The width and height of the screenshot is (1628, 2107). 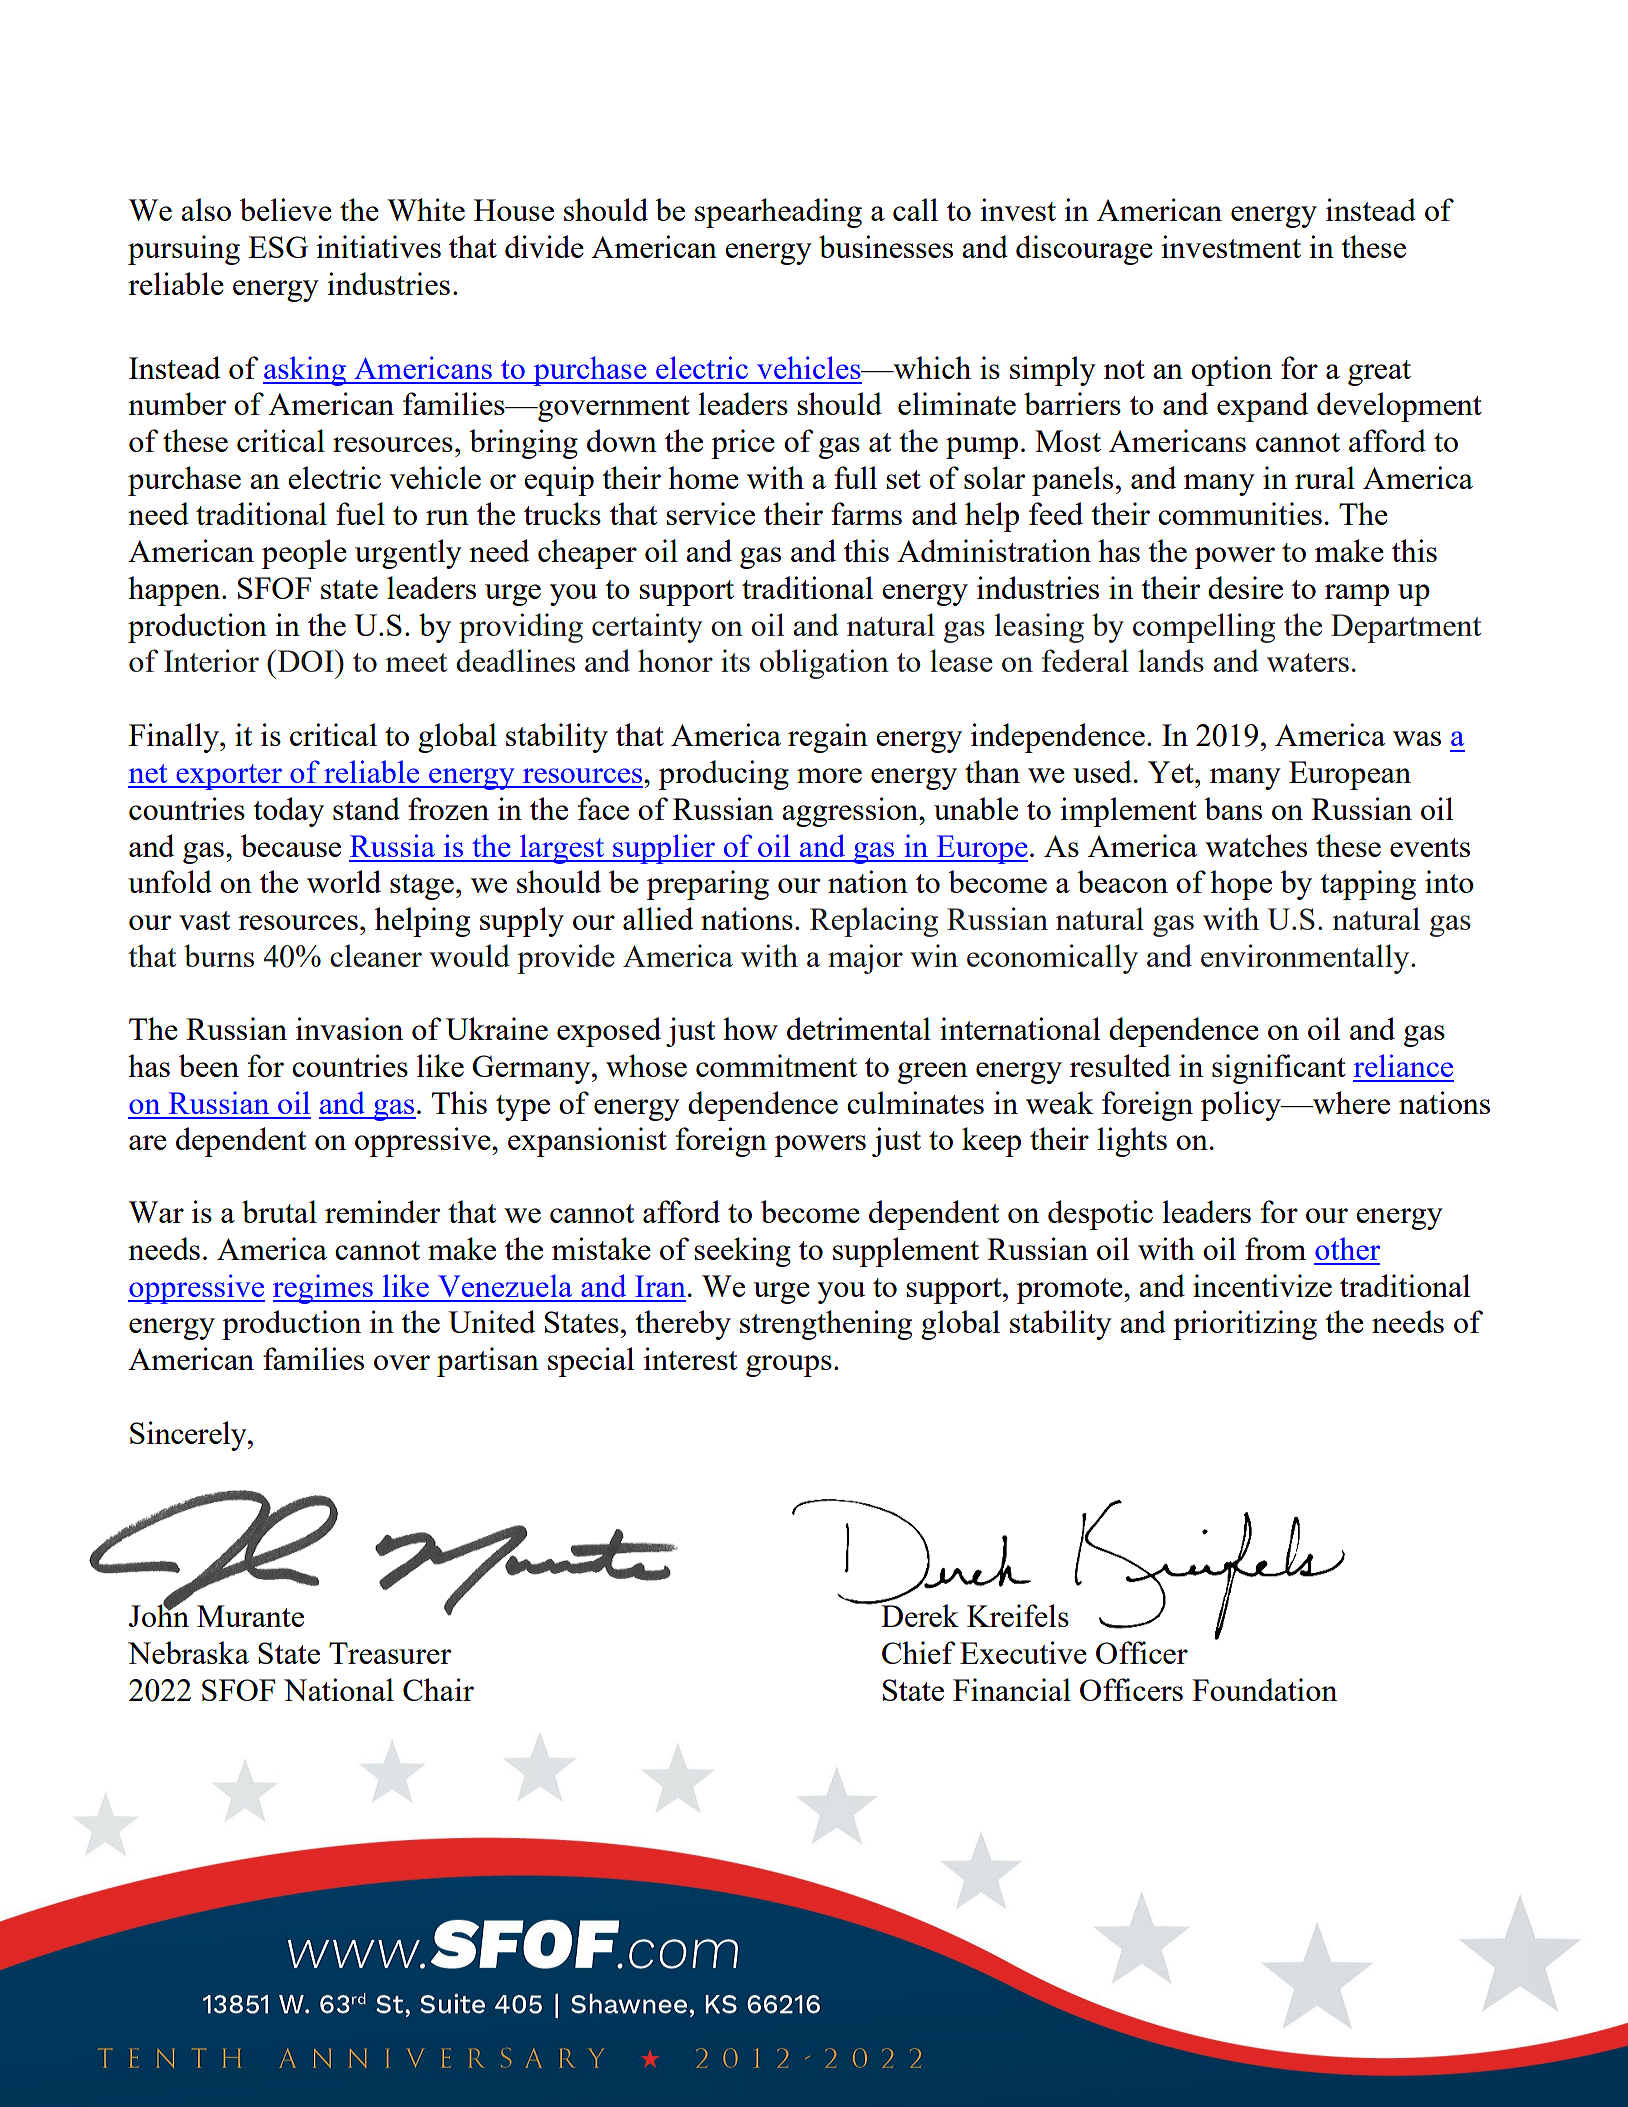 I want to click on regain, so click(x=828, y=738).
